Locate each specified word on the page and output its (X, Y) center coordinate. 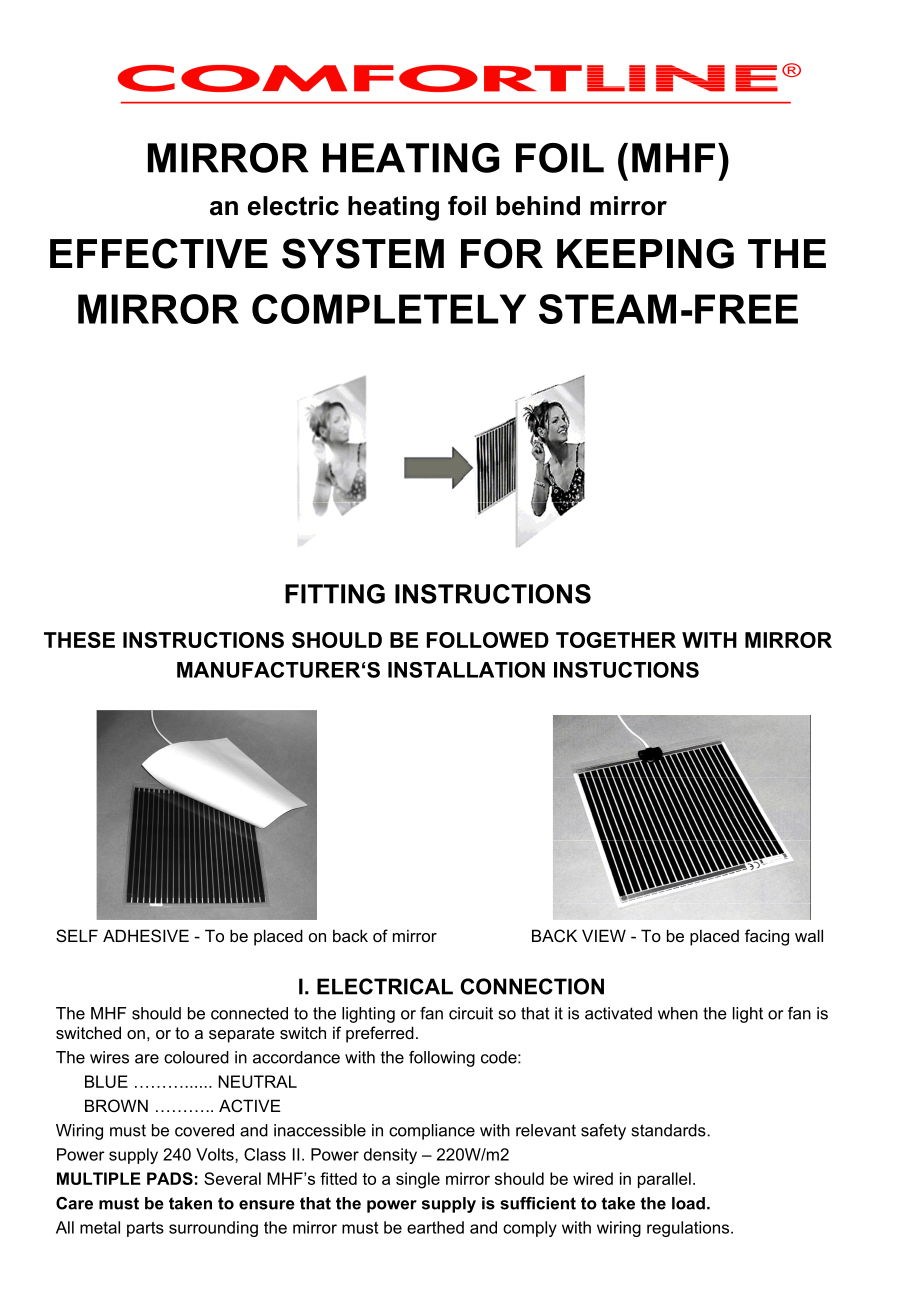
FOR (502, 253)
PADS (170, 1178)
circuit (471, 1013)
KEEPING (645, 253)
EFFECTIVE (159, 253)
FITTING (335, 594)
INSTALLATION (466, 670)
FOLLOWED (488, 640)
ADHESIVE (146, 935)
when (678, 1013)
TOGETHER (616, 640)
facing (767, 937)
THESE (79, 640)
